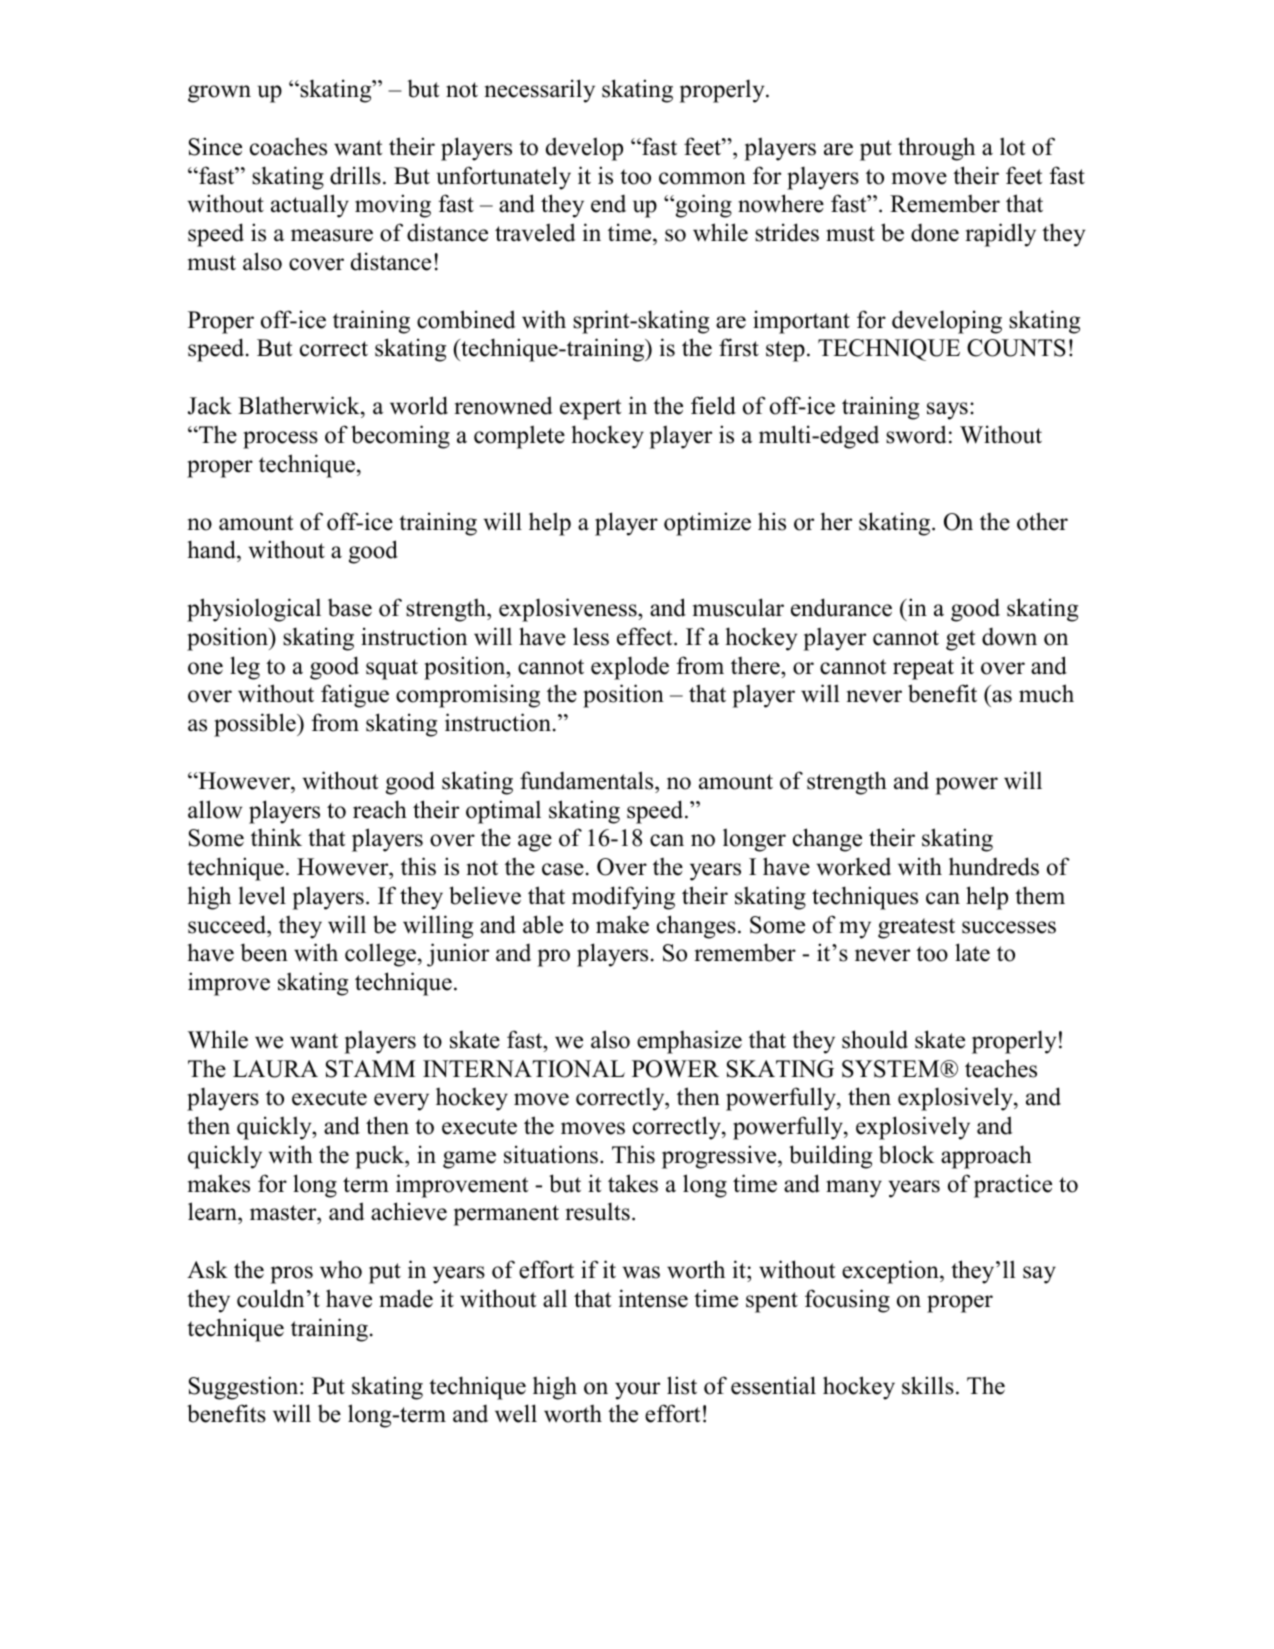  I want to click on LAURA, so click(275, 1069).
